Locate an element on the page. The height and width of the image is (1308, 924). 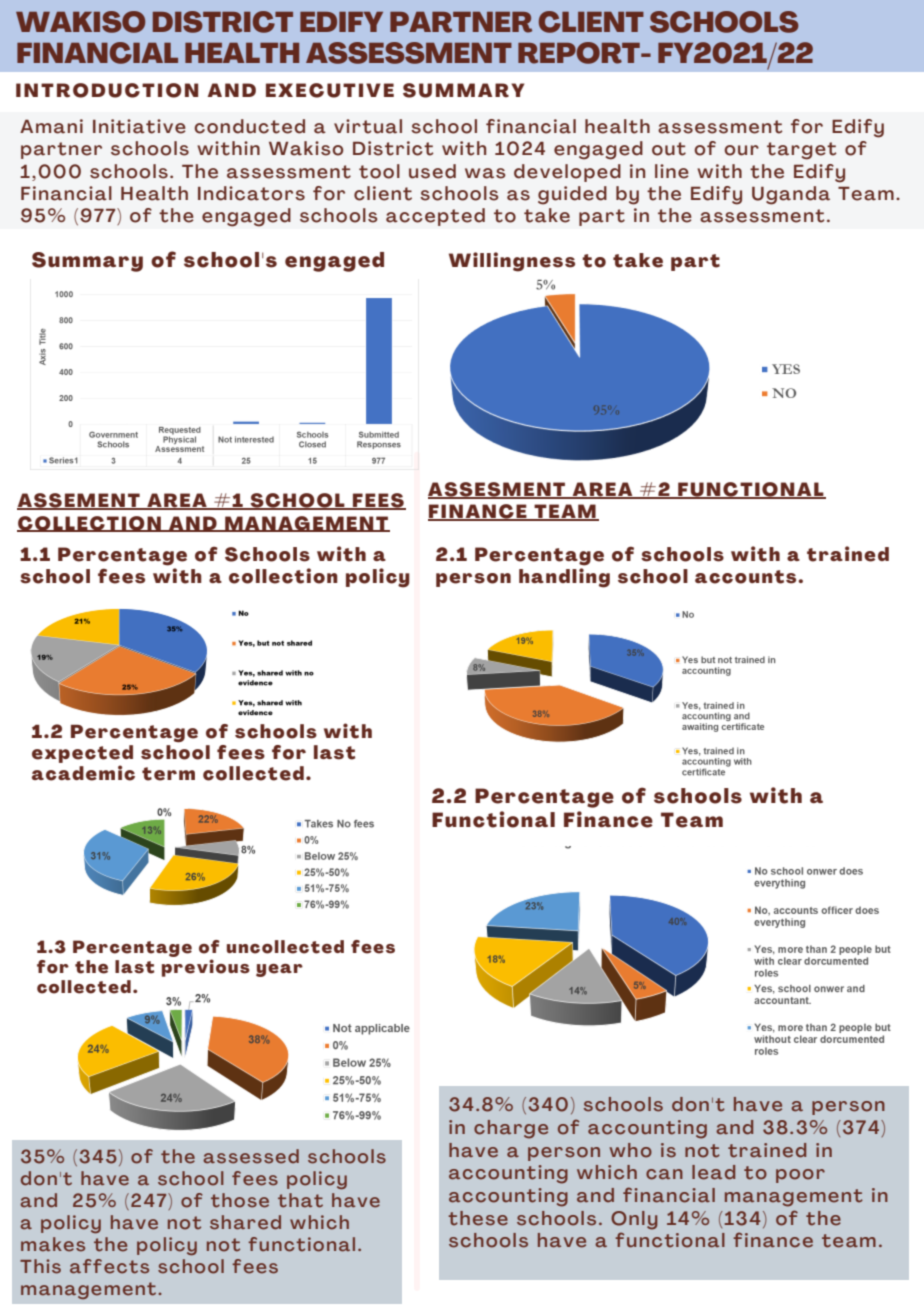
affects is located at coordinates (109, 1266).
